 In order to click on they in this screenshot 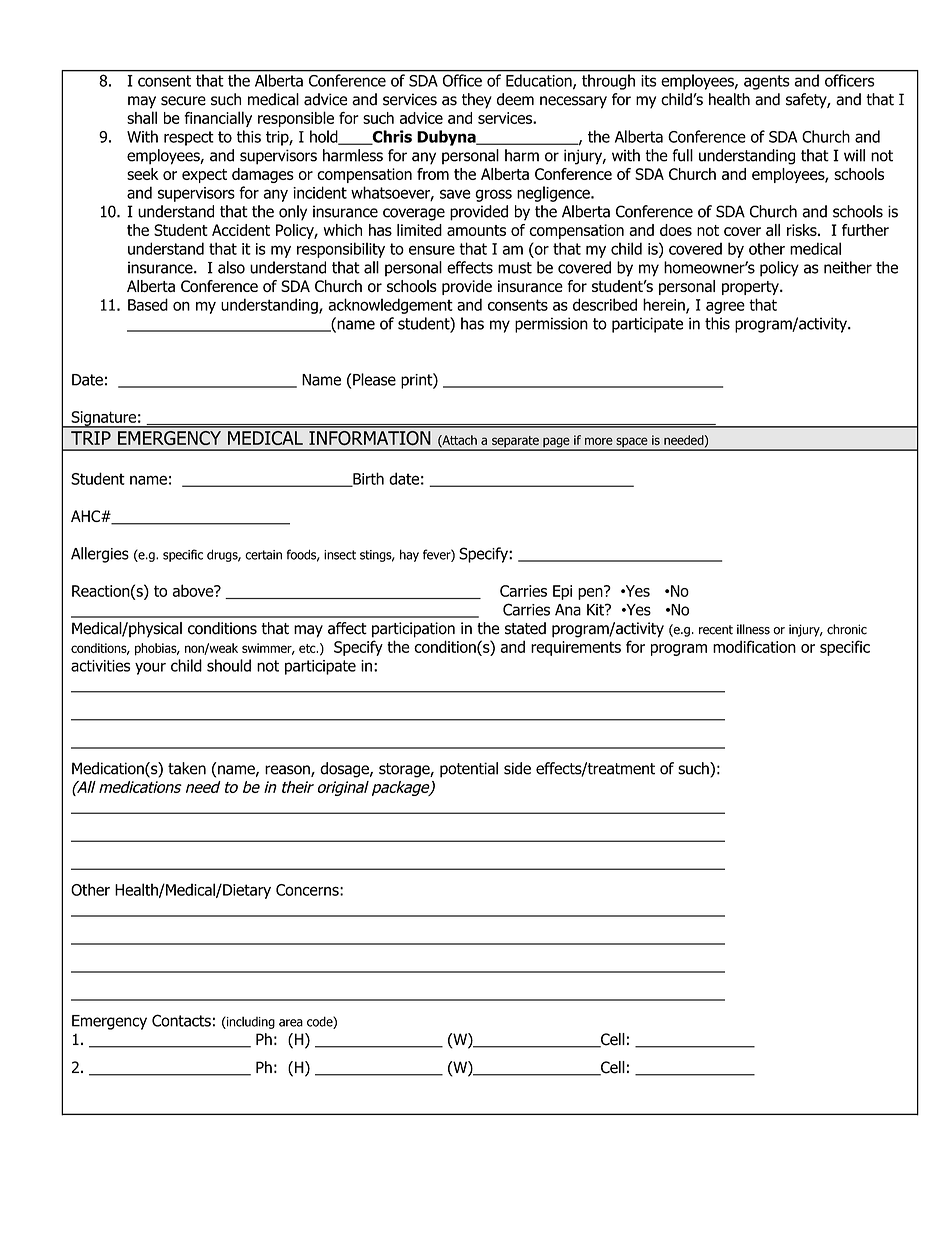, I will do `click(477, 101)`.
